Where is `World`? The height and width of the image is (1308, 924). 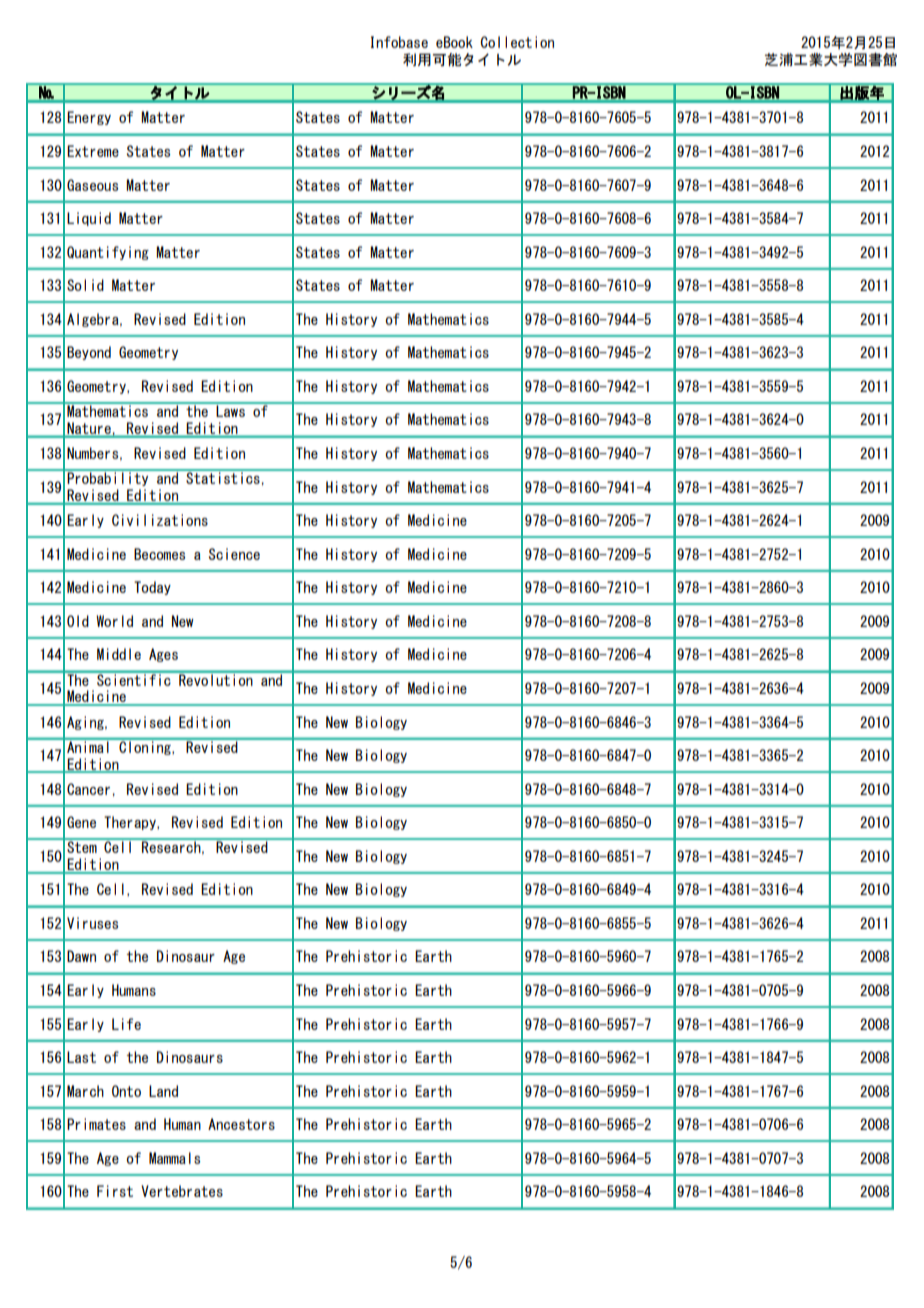 World is located at coordinates (114, 621).
